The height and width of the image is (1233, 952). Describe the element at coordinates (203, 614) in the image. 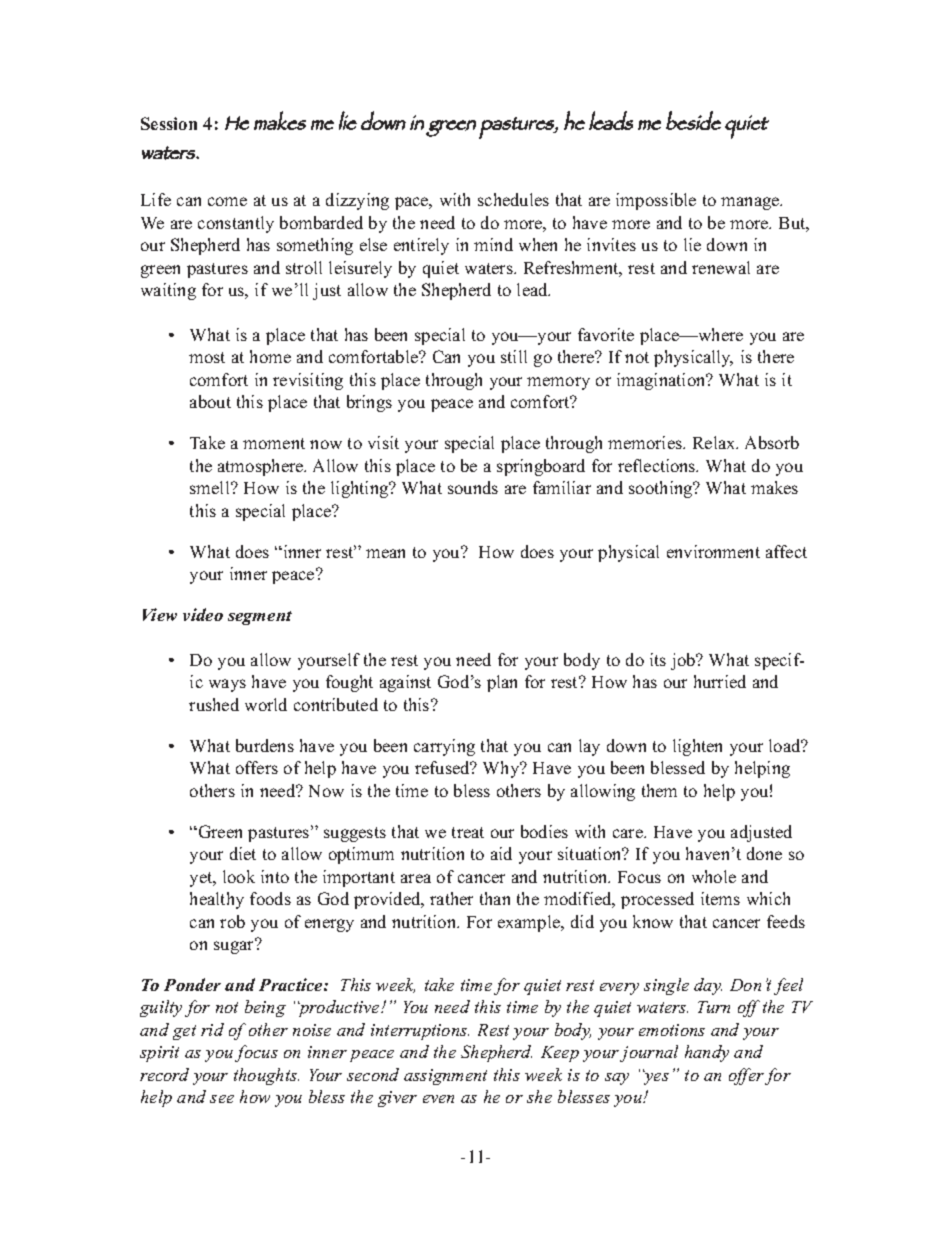

I see `video` at that location.
